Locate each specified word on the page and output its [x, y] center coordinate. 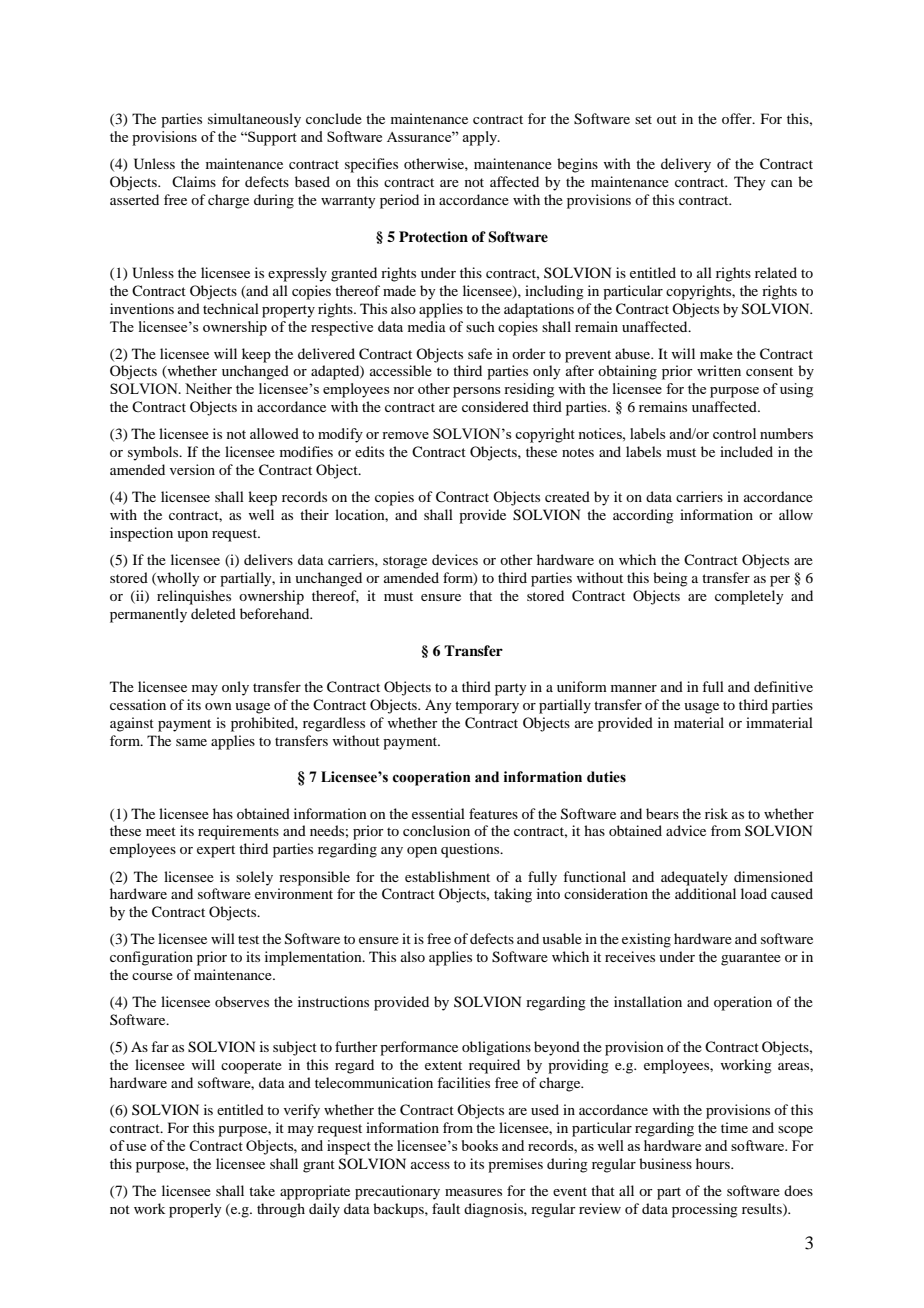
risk [716, 813]
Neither [208, 388]
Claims [194, 181]
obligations [496, 1048]
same [191, 742]
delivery [686, 165]
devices [455, 559]
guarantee [751, 959]
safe [480, 353]
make [716, 353]
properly [195, 1210]
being [670, 579]
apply [481, 138]
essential [438, 813]
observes [242, 1001]
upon [192, 536]
